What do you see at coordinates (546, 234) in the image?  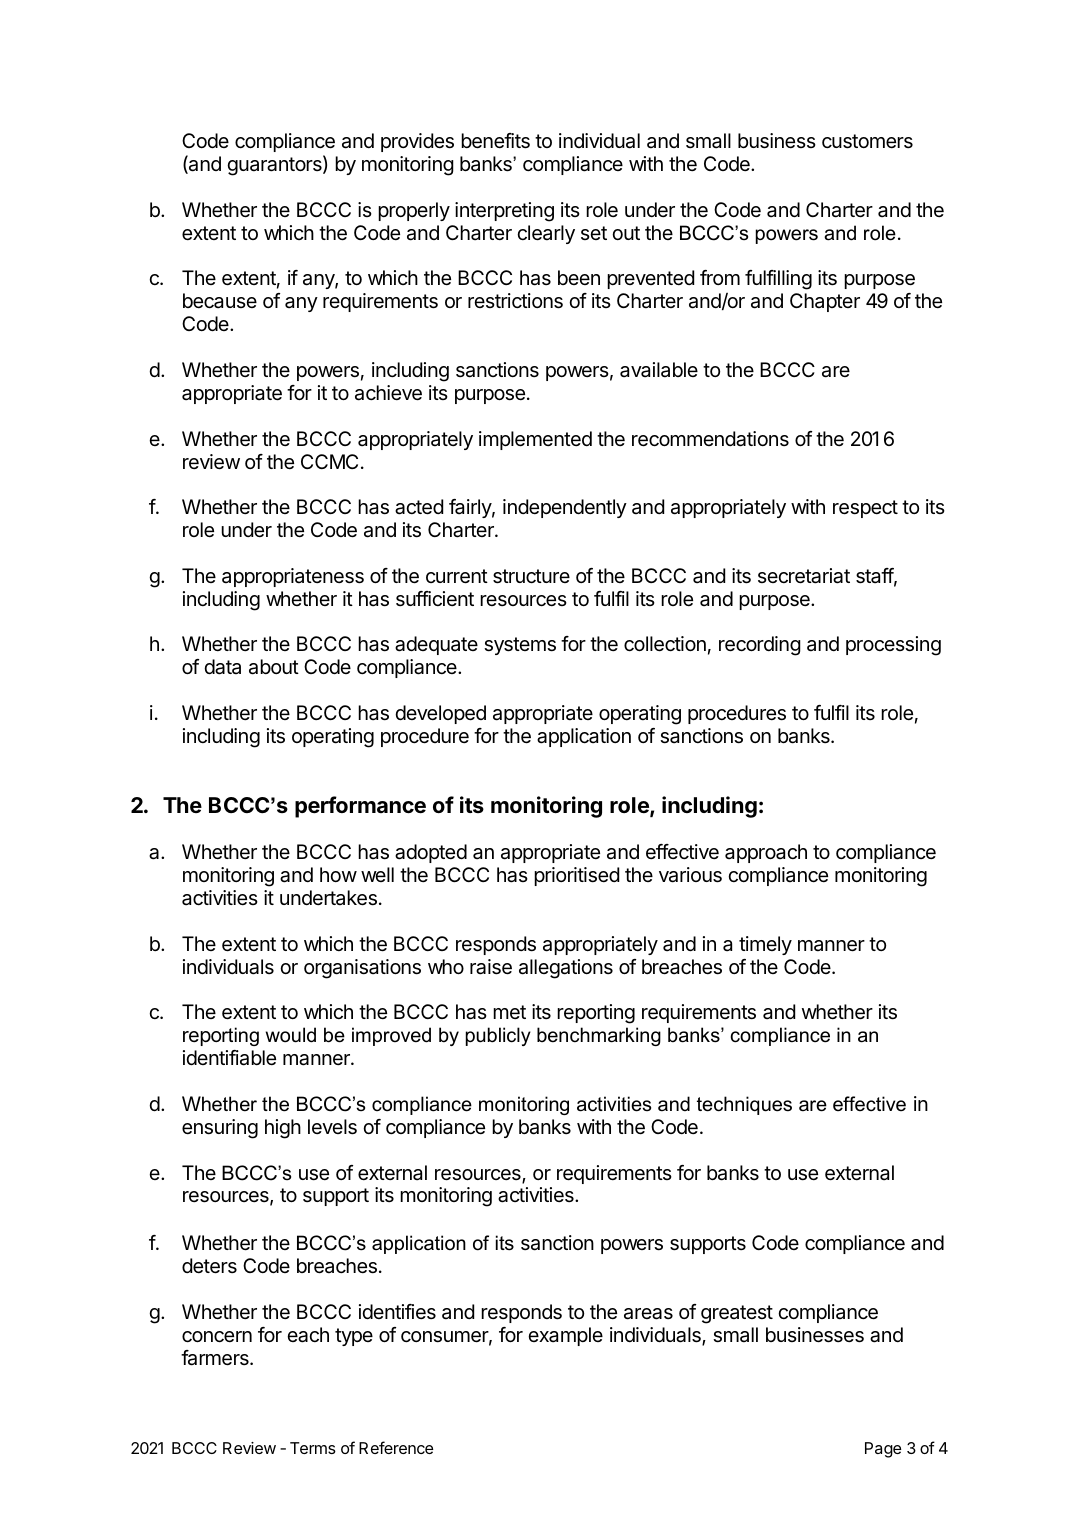 I see `clearly` at bounding box center [546, 234].
